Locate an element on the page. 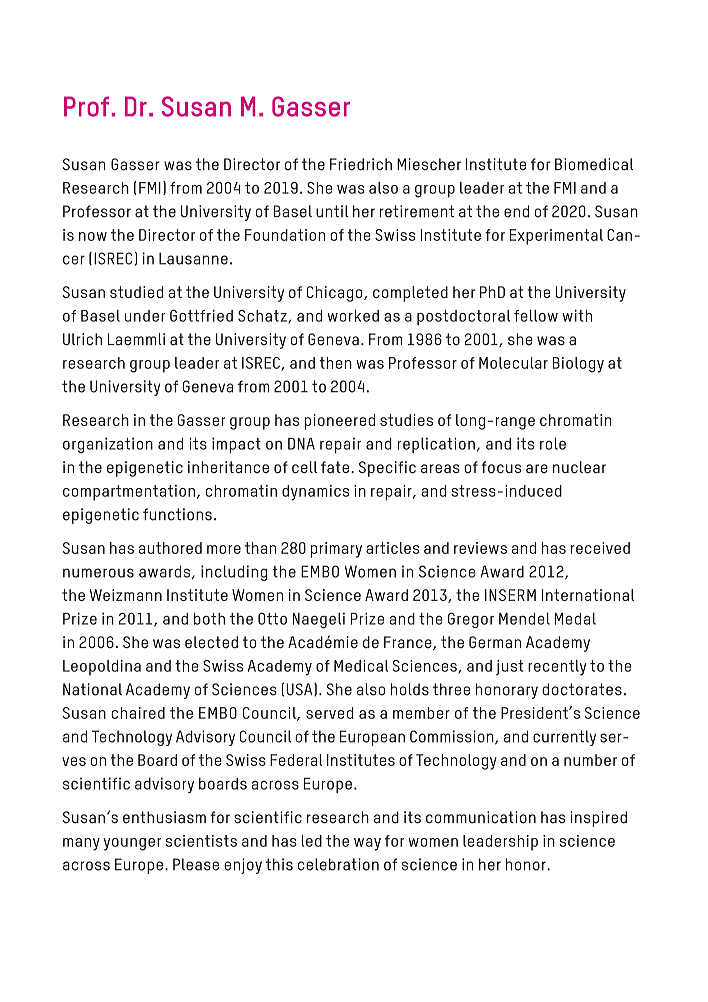 The height and width of the image is (1002, 708). now is located at coordinates (93, 236).
